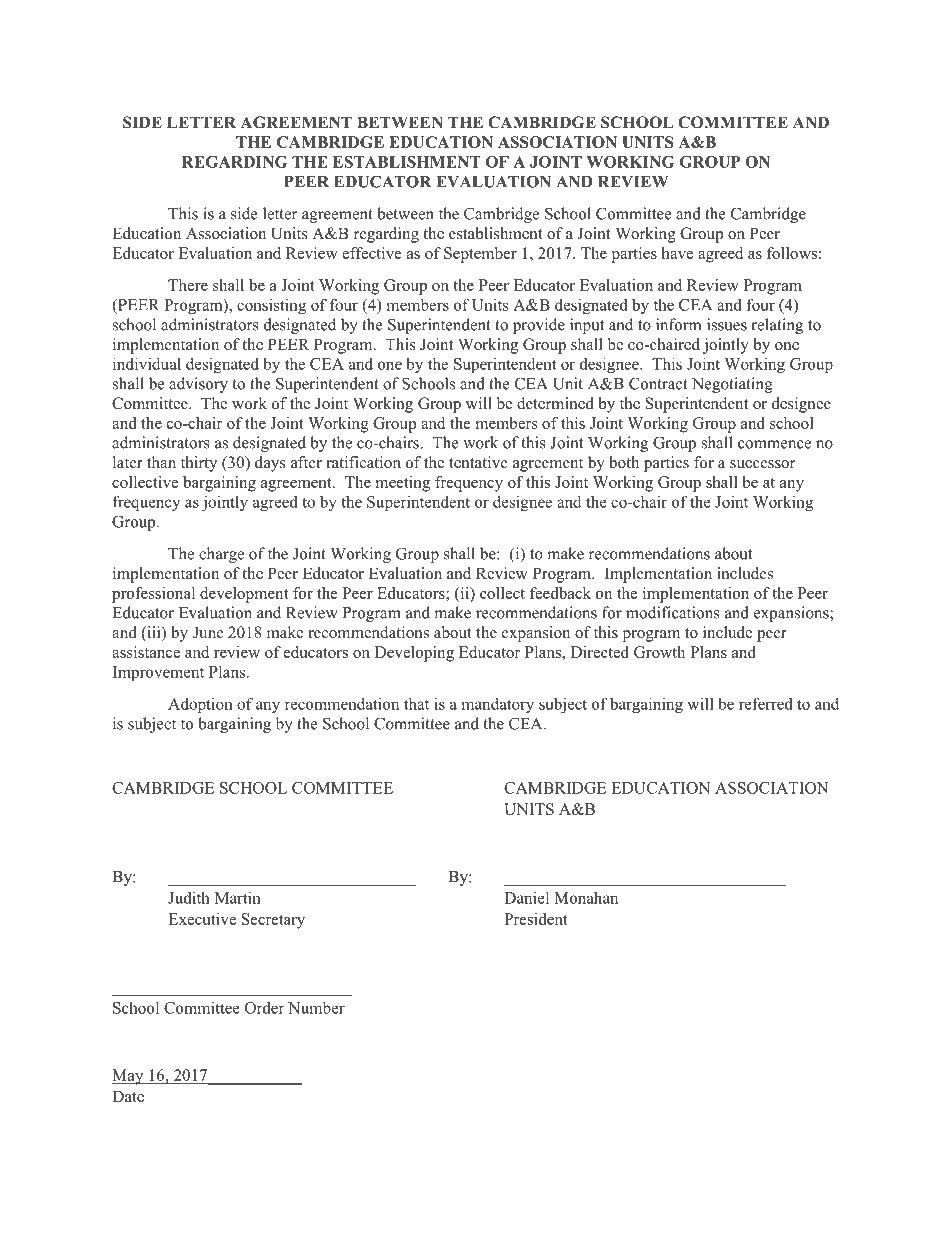 Image resolution: width=952 pixels, height=1233 pixels. Describe the element at coordinates (526, 897) in the image. I see `Daniel` at that location.
